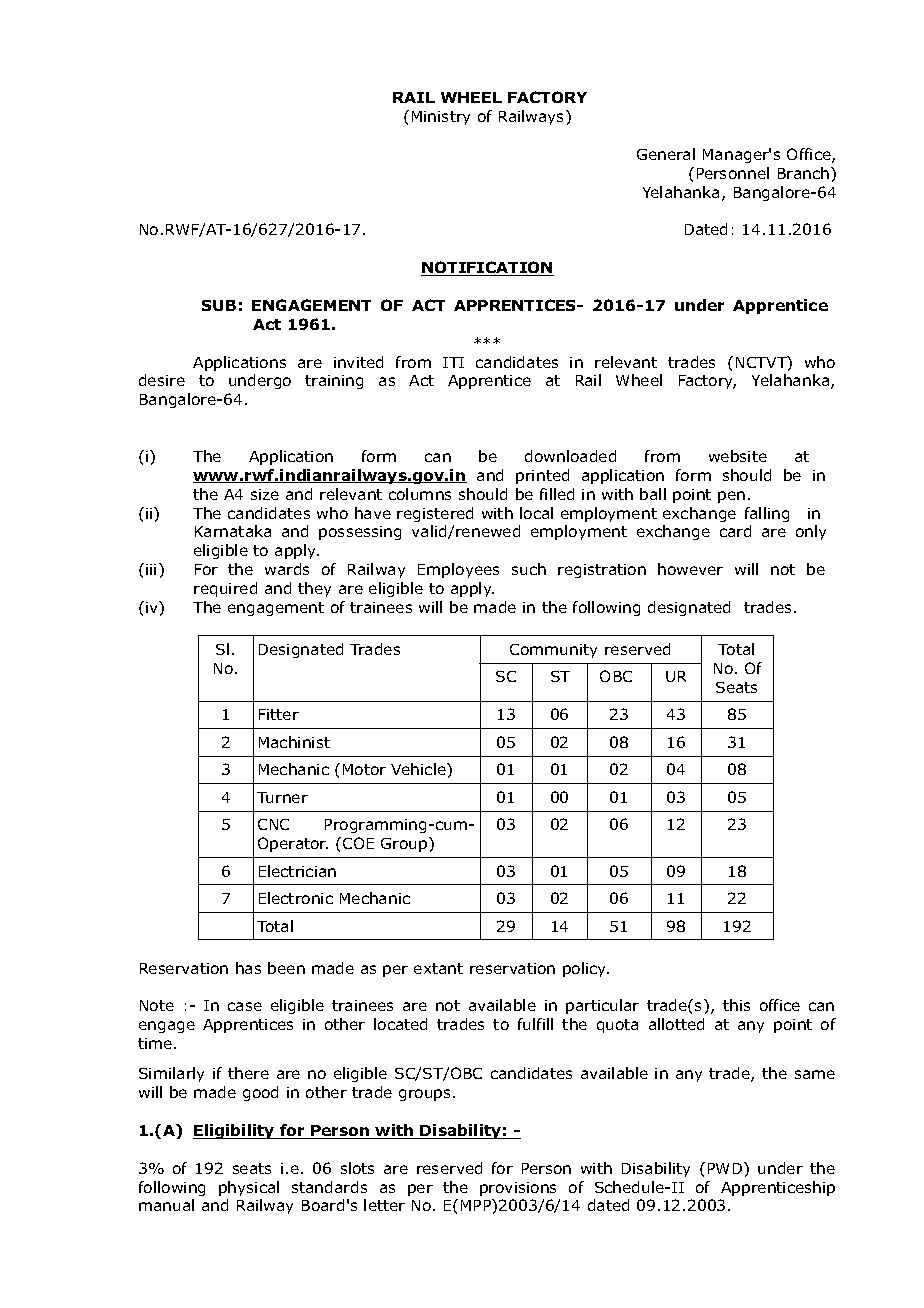  Describe the element at coordinates (441, 118) in the page. I see `Ministry` at that location.
